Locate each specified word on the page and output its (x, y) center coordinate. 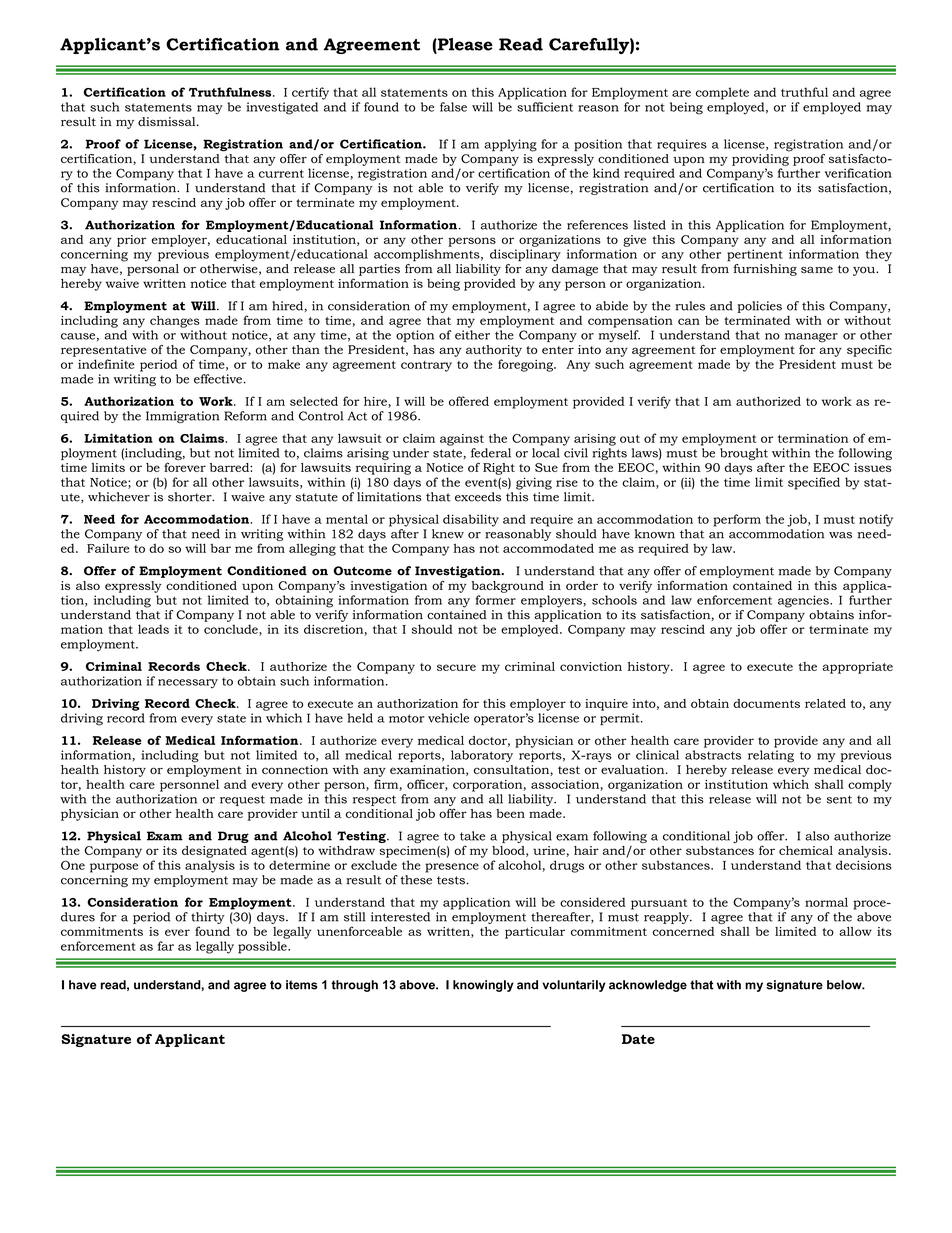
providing (760, 160)
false (453, 107)
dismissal (168, 122)
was (840, 535)
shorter (191, 497)
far (166, 946)
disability (471, 520)
